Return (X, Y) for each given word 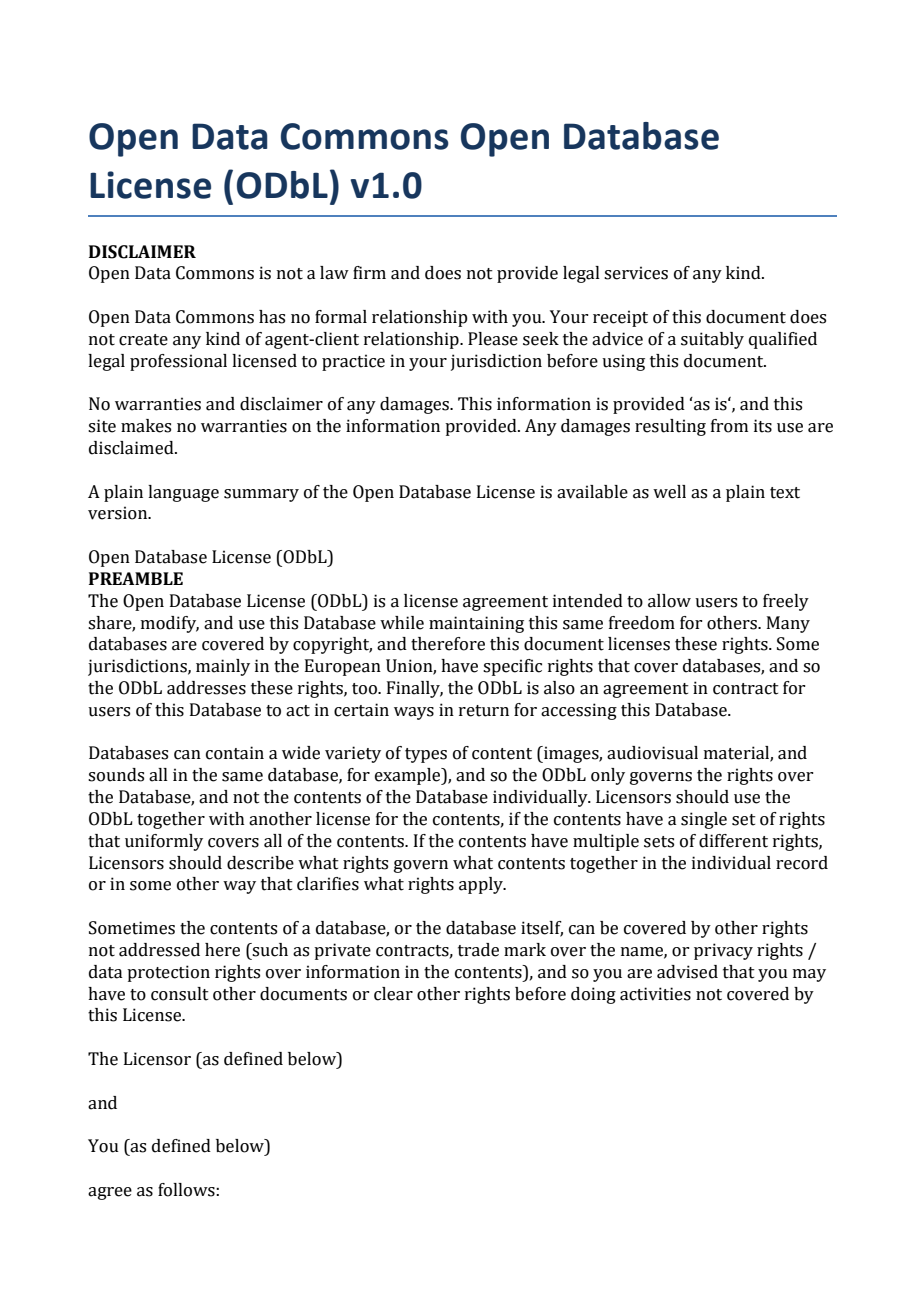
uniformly (164, 842)
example (409, 776)
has (272, 317)
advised (687, 972)
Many (788, 624)
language (183, 493)
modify (170, 624)
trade (478, 950)
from (729, 426)
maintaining (476, 624)
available (592, 492)
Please (493, 339)
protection (168, 973)
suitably (712, 340)
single (704, 820)
